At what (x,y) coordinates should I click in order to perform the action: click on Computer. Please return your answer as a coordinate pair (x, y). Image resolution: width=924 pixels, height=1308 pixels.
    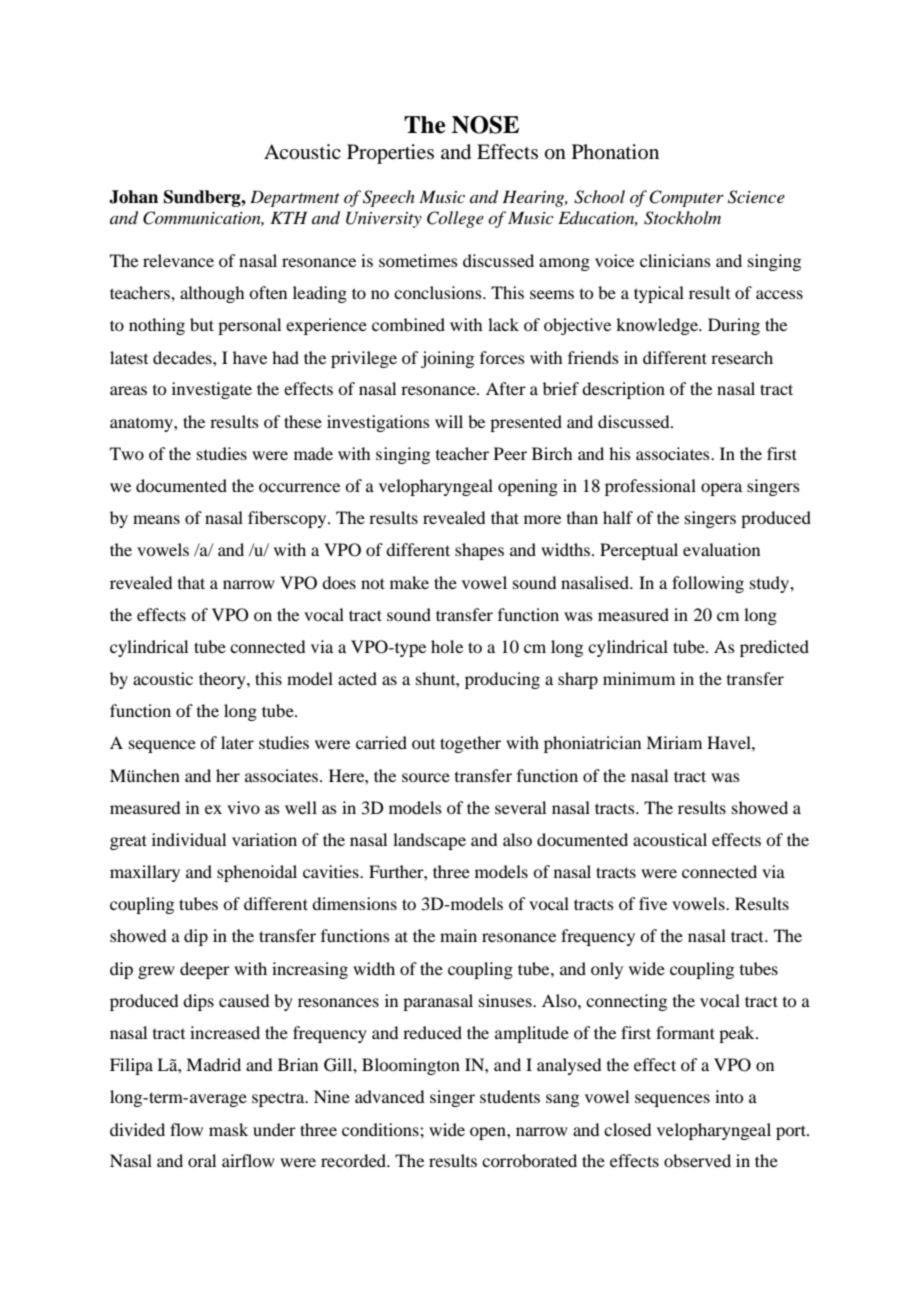
    Looking at the image, I should click on (686, 198).
